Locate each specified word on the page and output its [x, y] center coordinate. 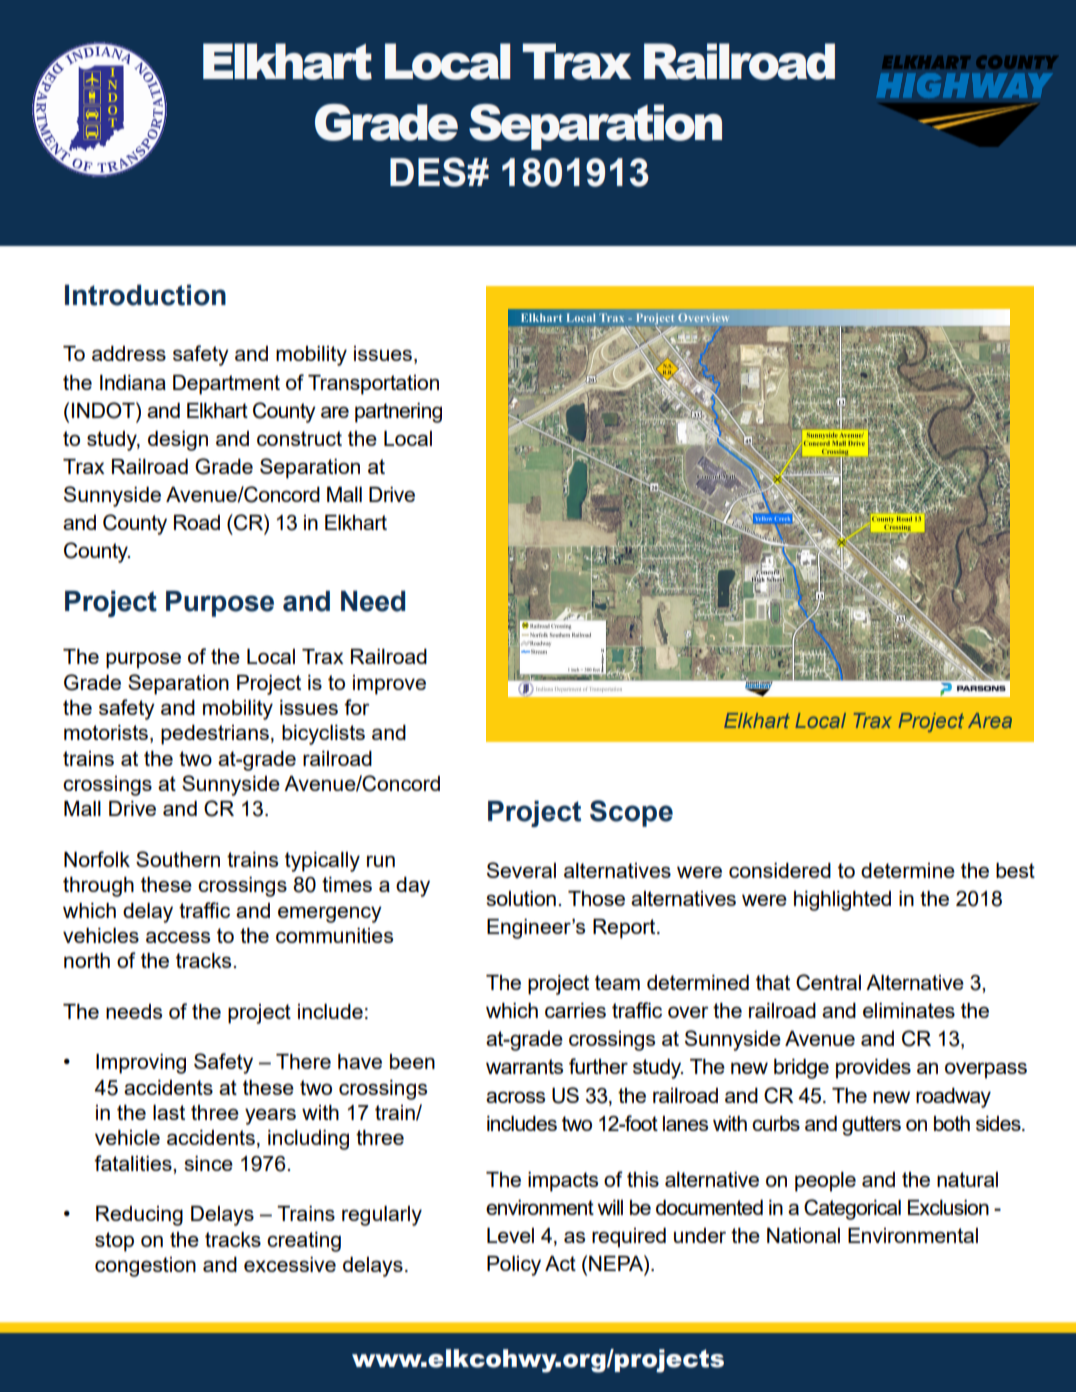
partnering [398, 413]
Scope [631, 813]
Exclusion [948, 1207]
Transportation [373, 385]
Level [510, 1235]
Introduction [145, 295]
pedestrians [215, 735]
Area [990, 720]
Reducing [139, 1216]
